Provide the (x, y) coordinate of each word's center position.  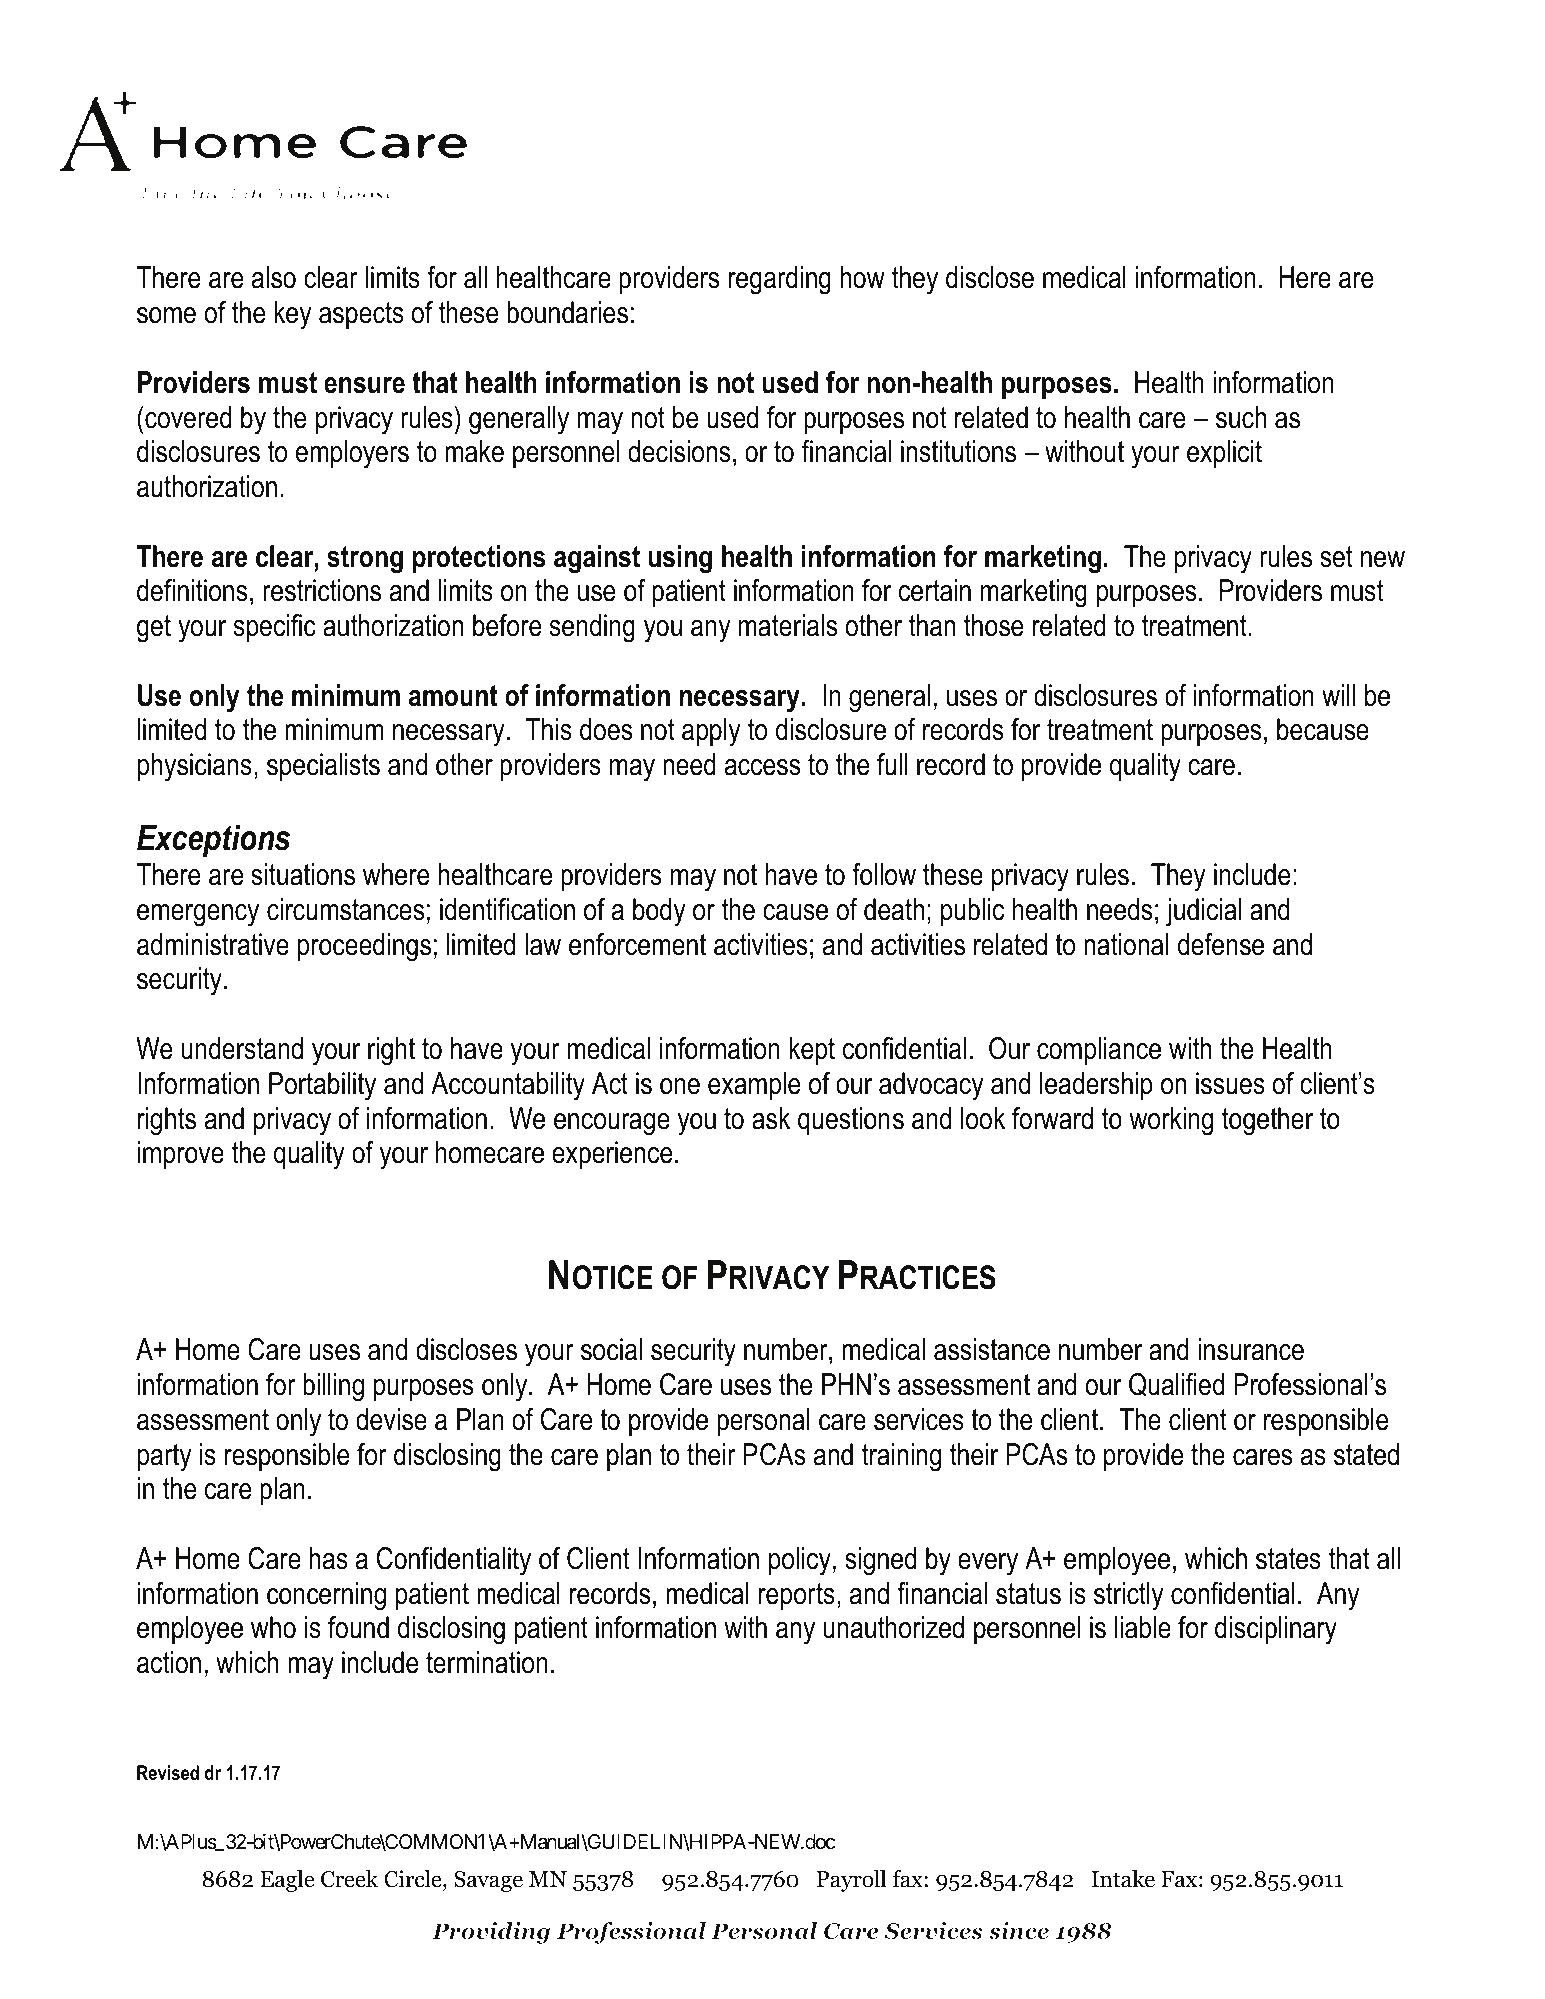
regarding (780, 280)
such (1241, 417)
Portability (322, 1086)
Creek (349, 1879)
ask (771, 1118)
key (293, 315)
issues (1230, 1083)
